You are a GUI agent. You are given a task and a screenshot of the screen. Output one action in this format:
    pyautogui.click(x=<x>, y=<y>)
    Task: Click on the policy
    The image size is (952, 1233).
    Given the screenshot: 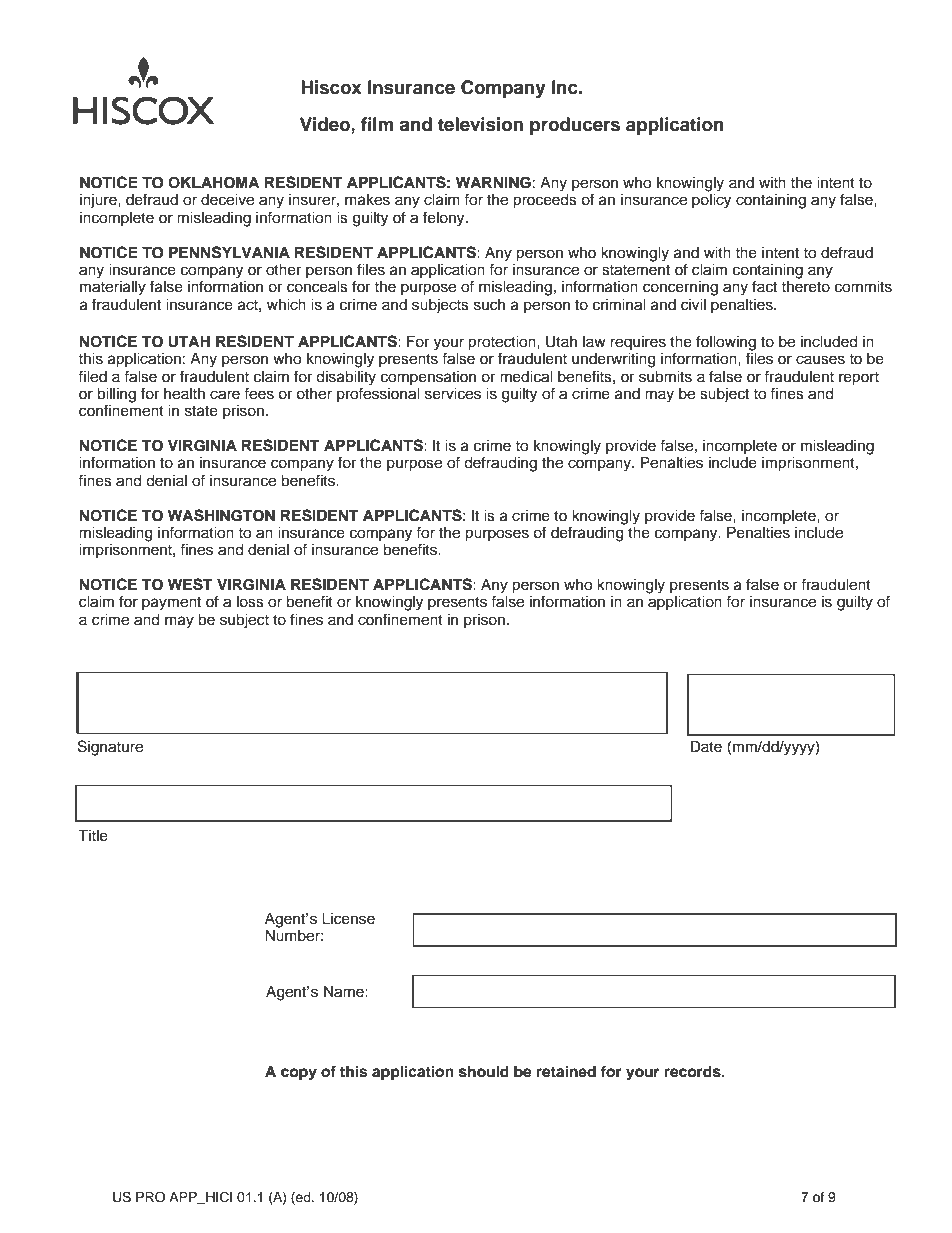 What is the action you would take?
    pyautogui.click(x=711, y=201)
